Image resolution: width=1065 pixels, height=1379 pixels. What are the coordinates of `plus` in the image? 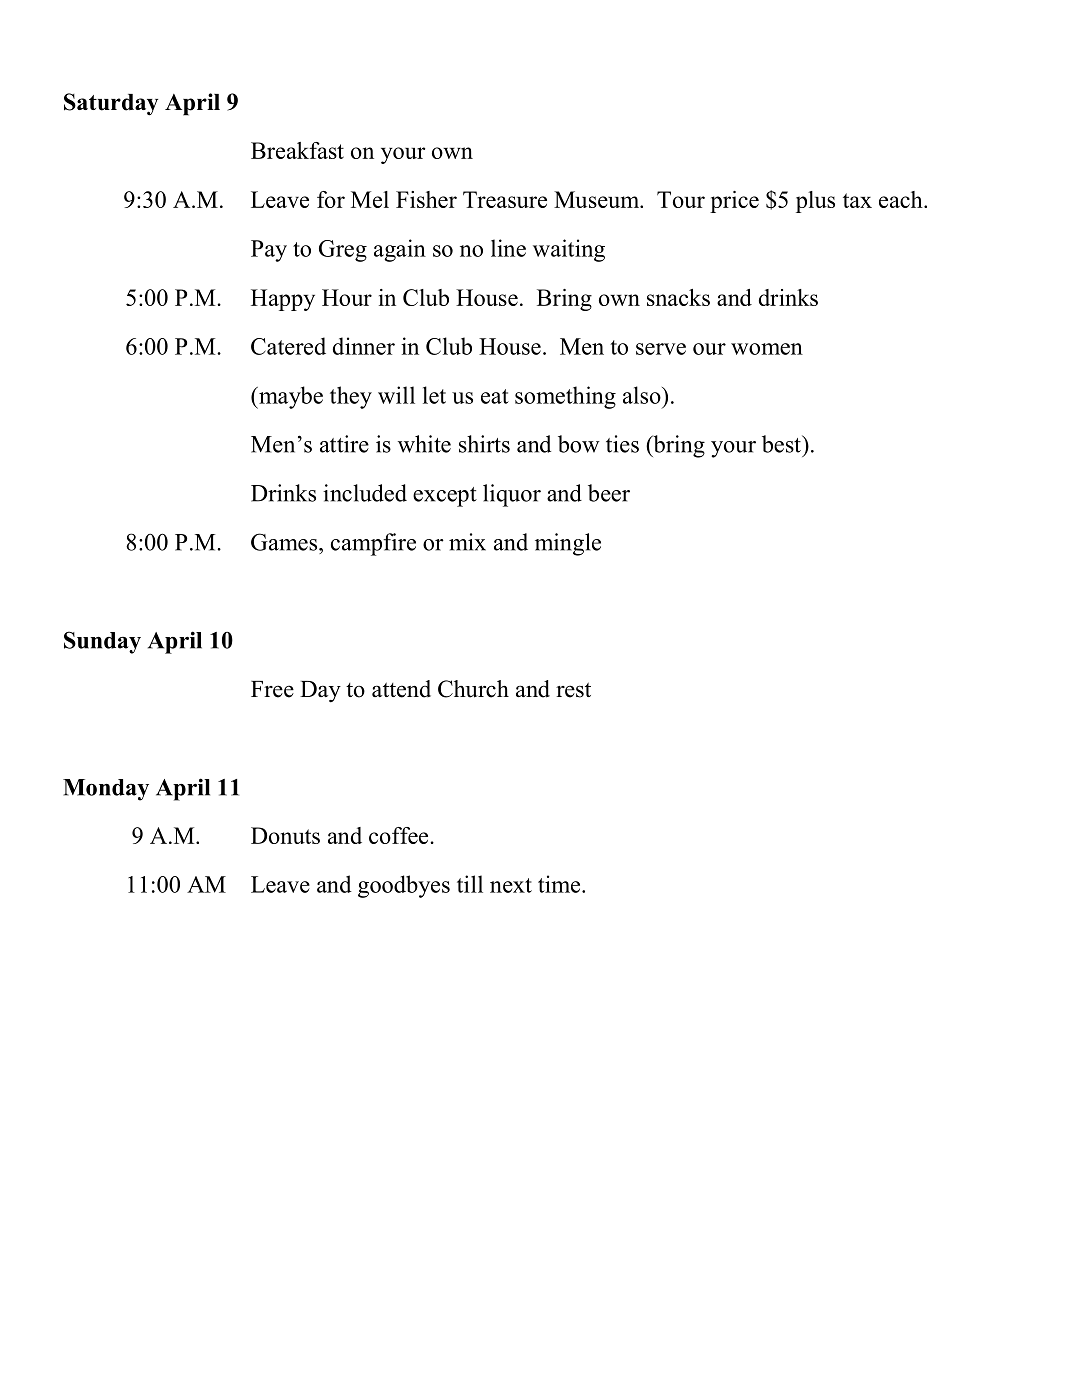 It's located at (815, 202).
